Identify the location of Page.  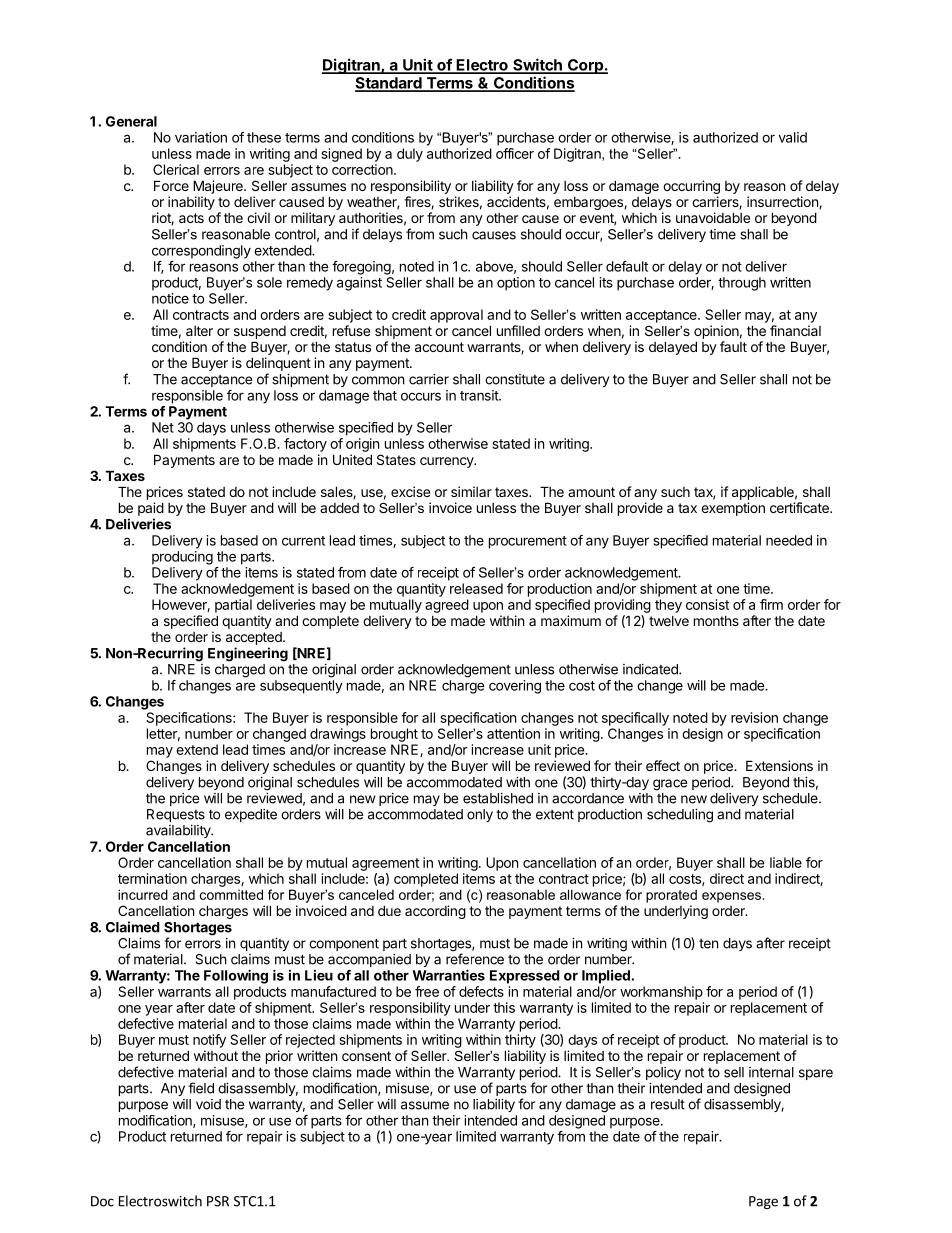
(763, 1202).
